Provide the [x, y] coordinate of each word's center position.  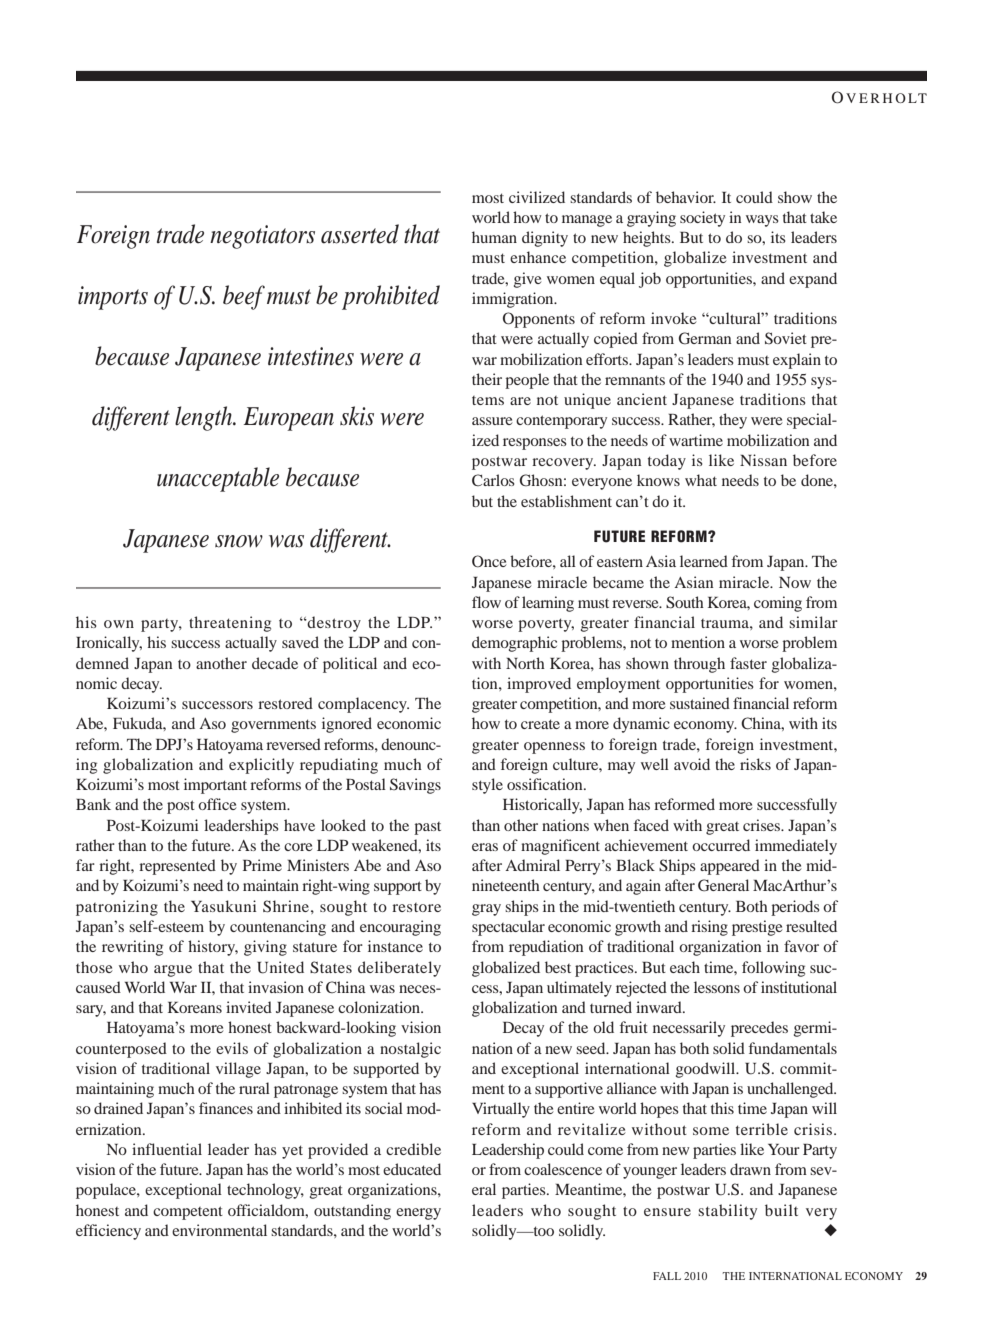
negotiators [262, 237]
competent [188, 1213]
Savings [415, 786]
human [494, 237]
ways [762, 221]
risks [755, 764]
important [215, 786]
